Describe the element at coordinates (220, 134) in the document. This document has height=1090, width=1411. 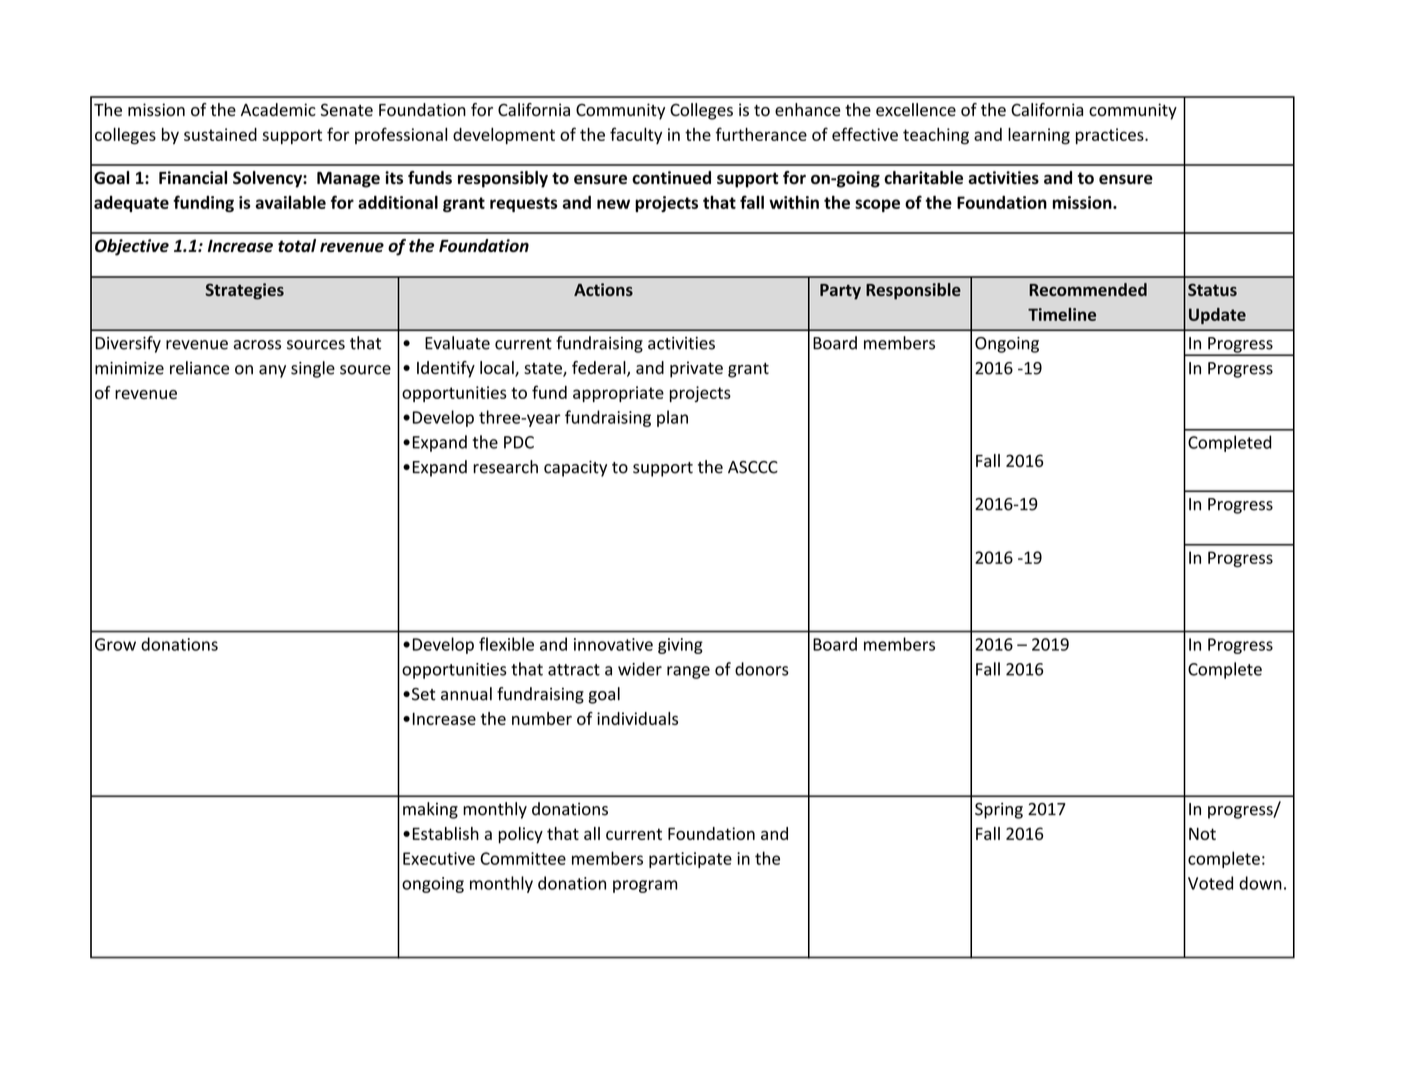
I see `sustained` at that location.
